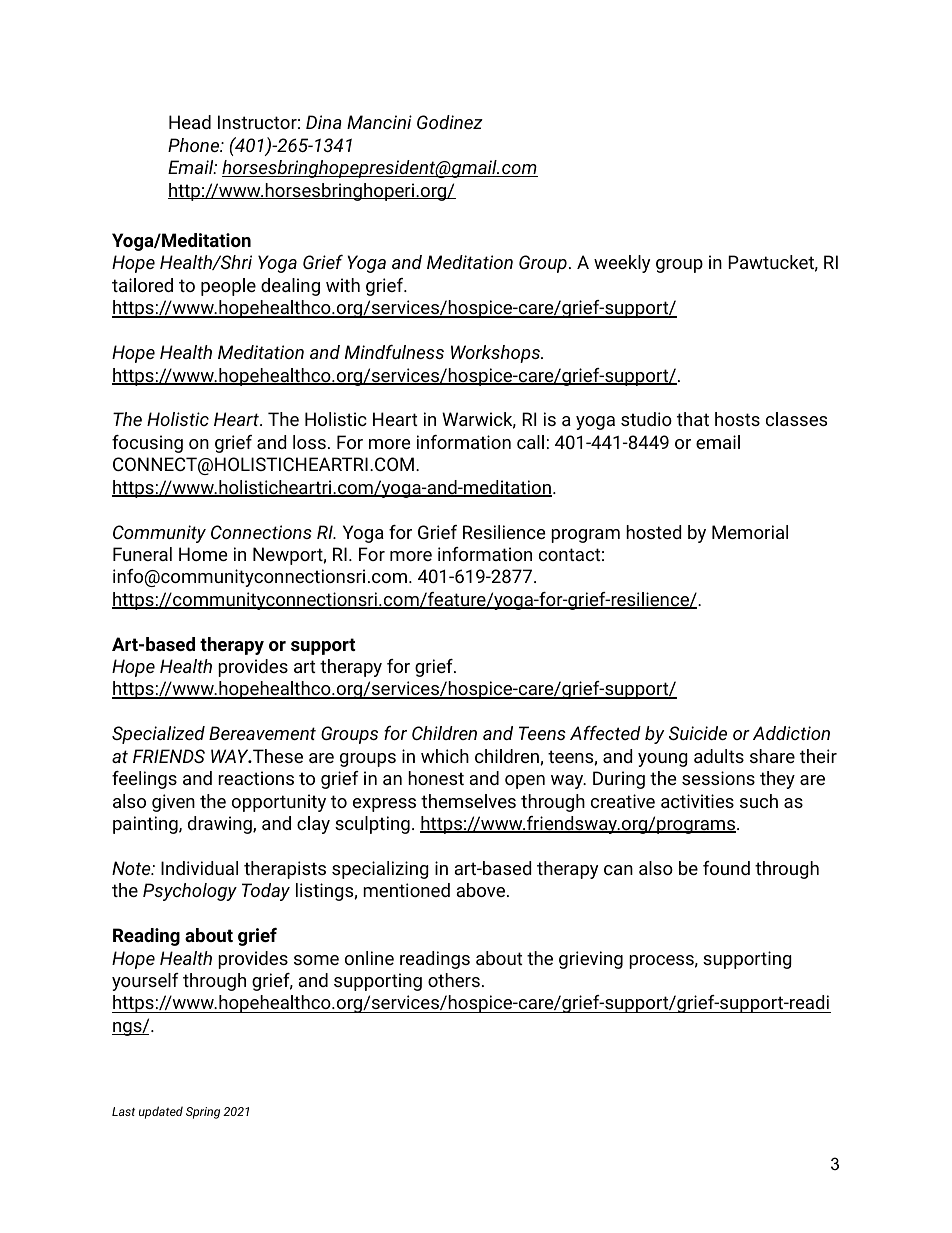  What do you see at coordinates (718, 778) in the page?
I see `sessions` at bounding box center [718, 778].
